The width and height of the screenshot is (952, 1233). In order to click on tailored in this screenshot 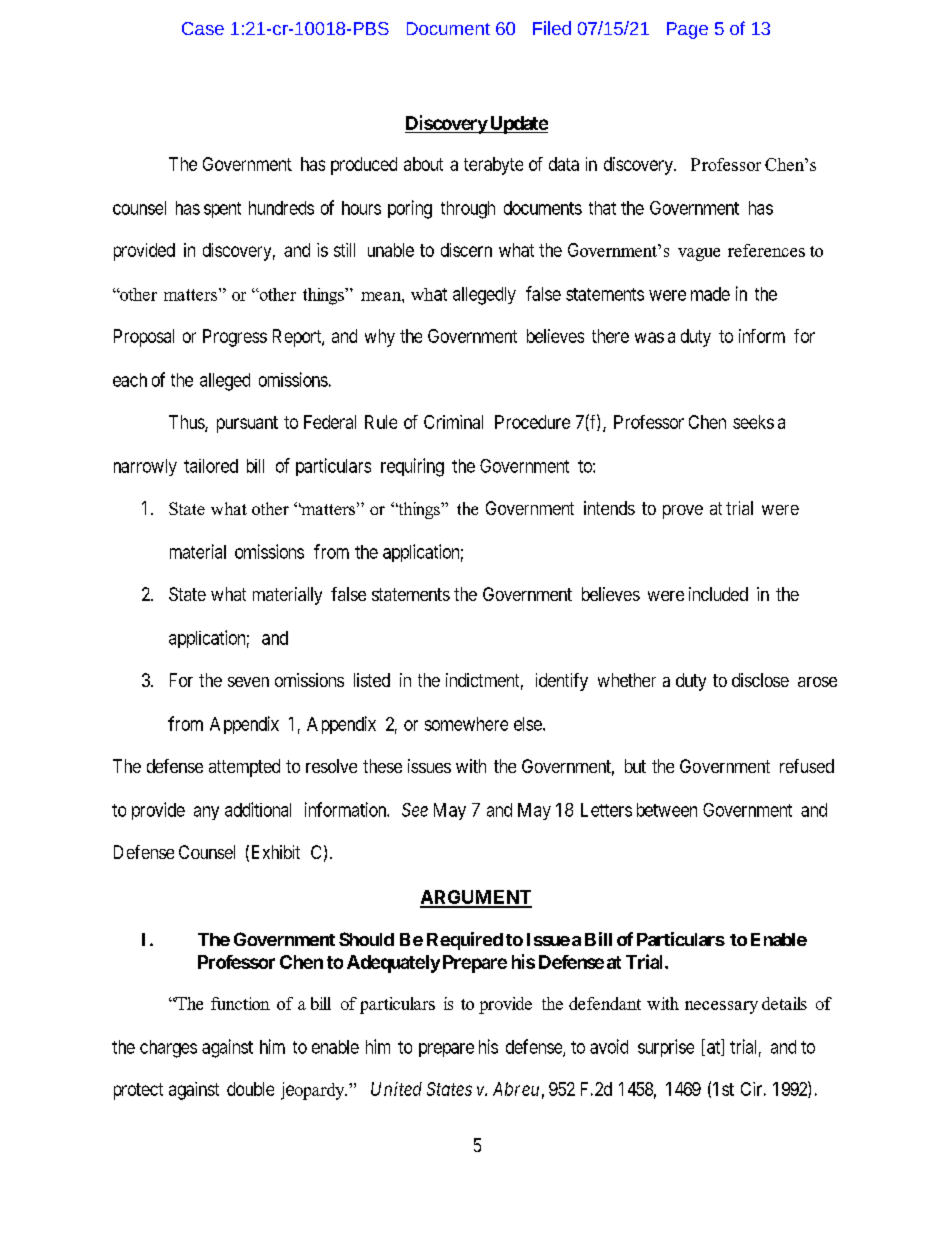, I will do `click(211, 466)`.
